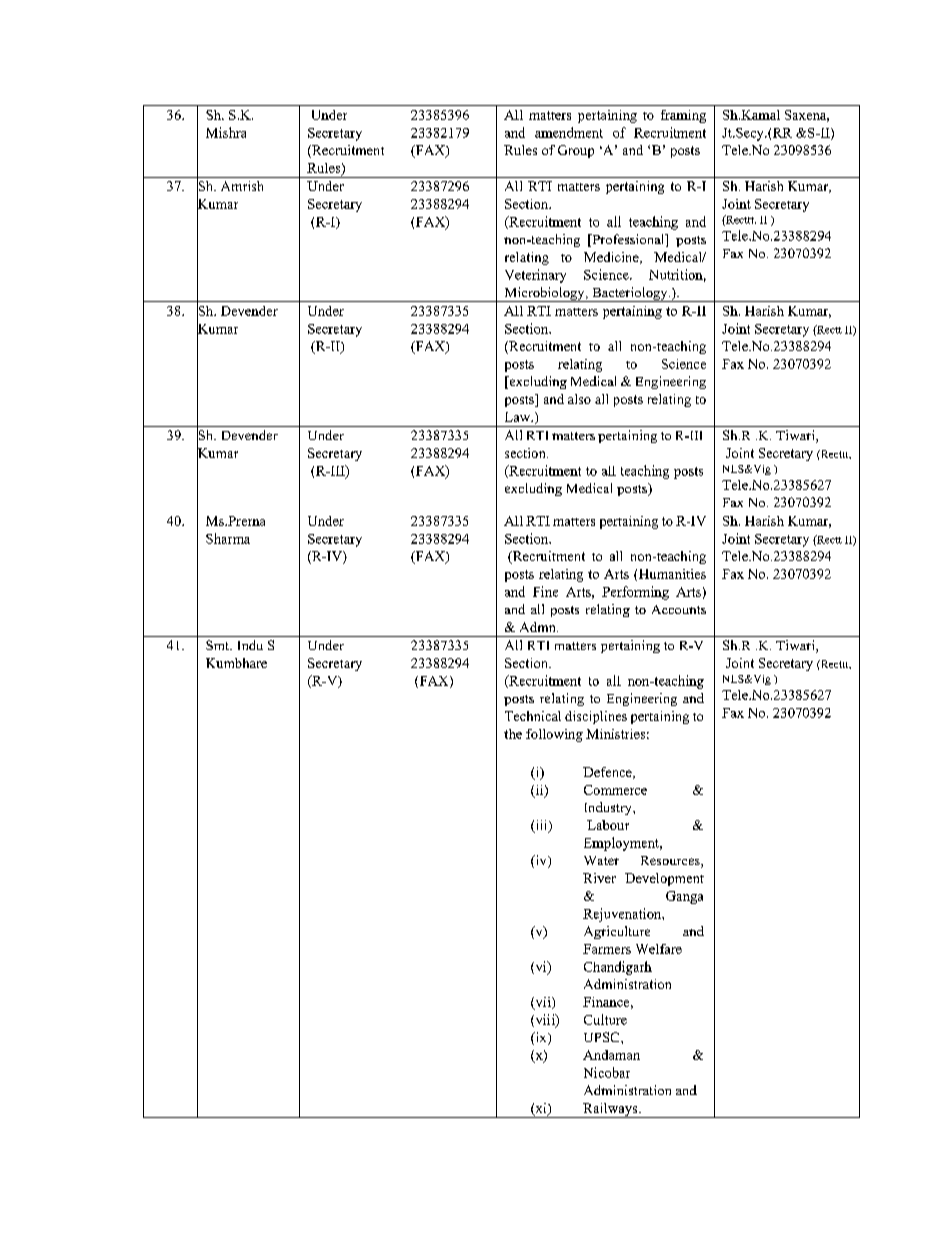  What do you see at coordinates (545, 591) in the image?
I see `Fine` at bounding box center [545, 591].
